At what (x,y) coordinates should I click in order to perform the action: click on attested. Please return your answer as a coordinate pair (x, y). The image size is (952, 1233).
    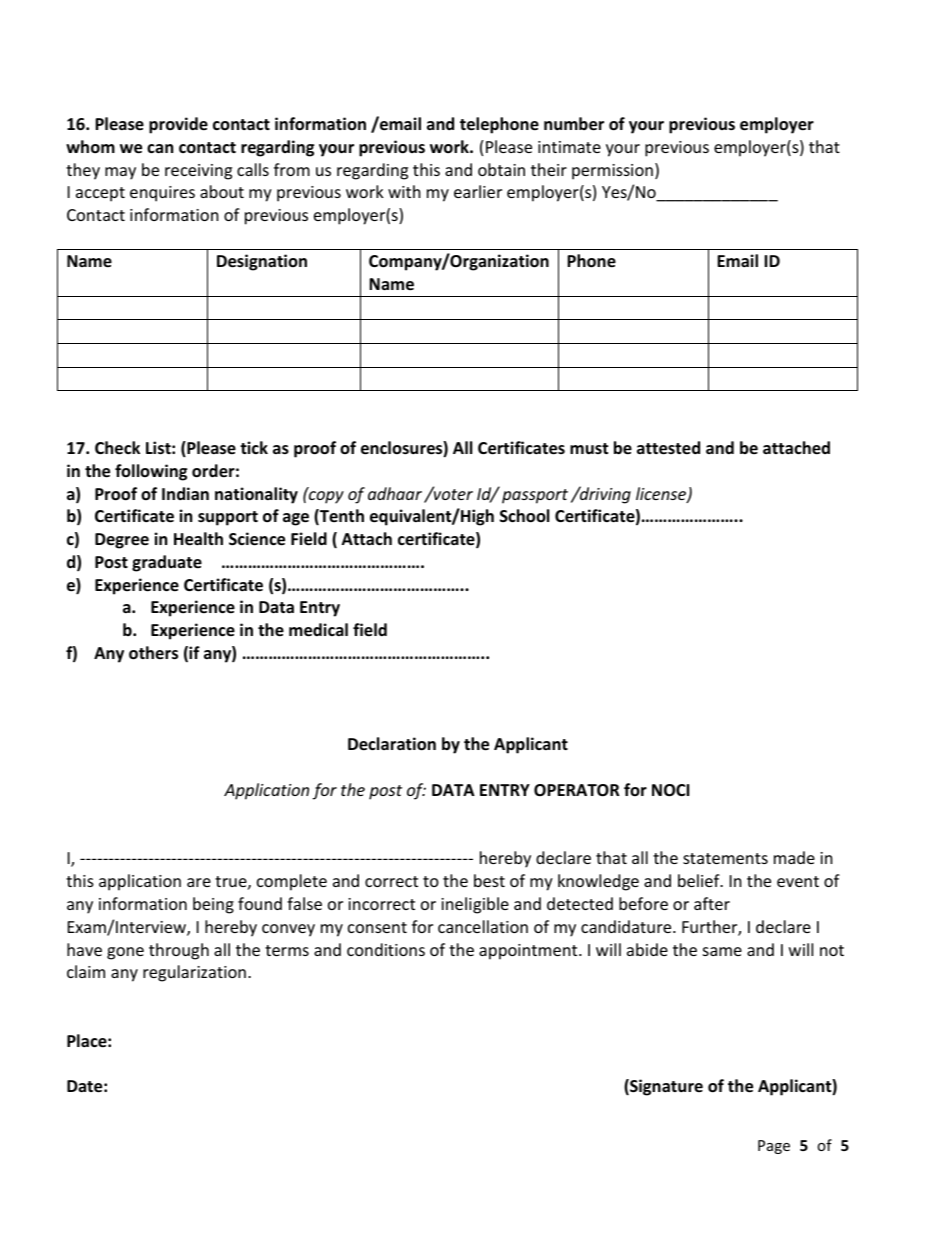
    Looking at the image, I should click on (668, 448).
